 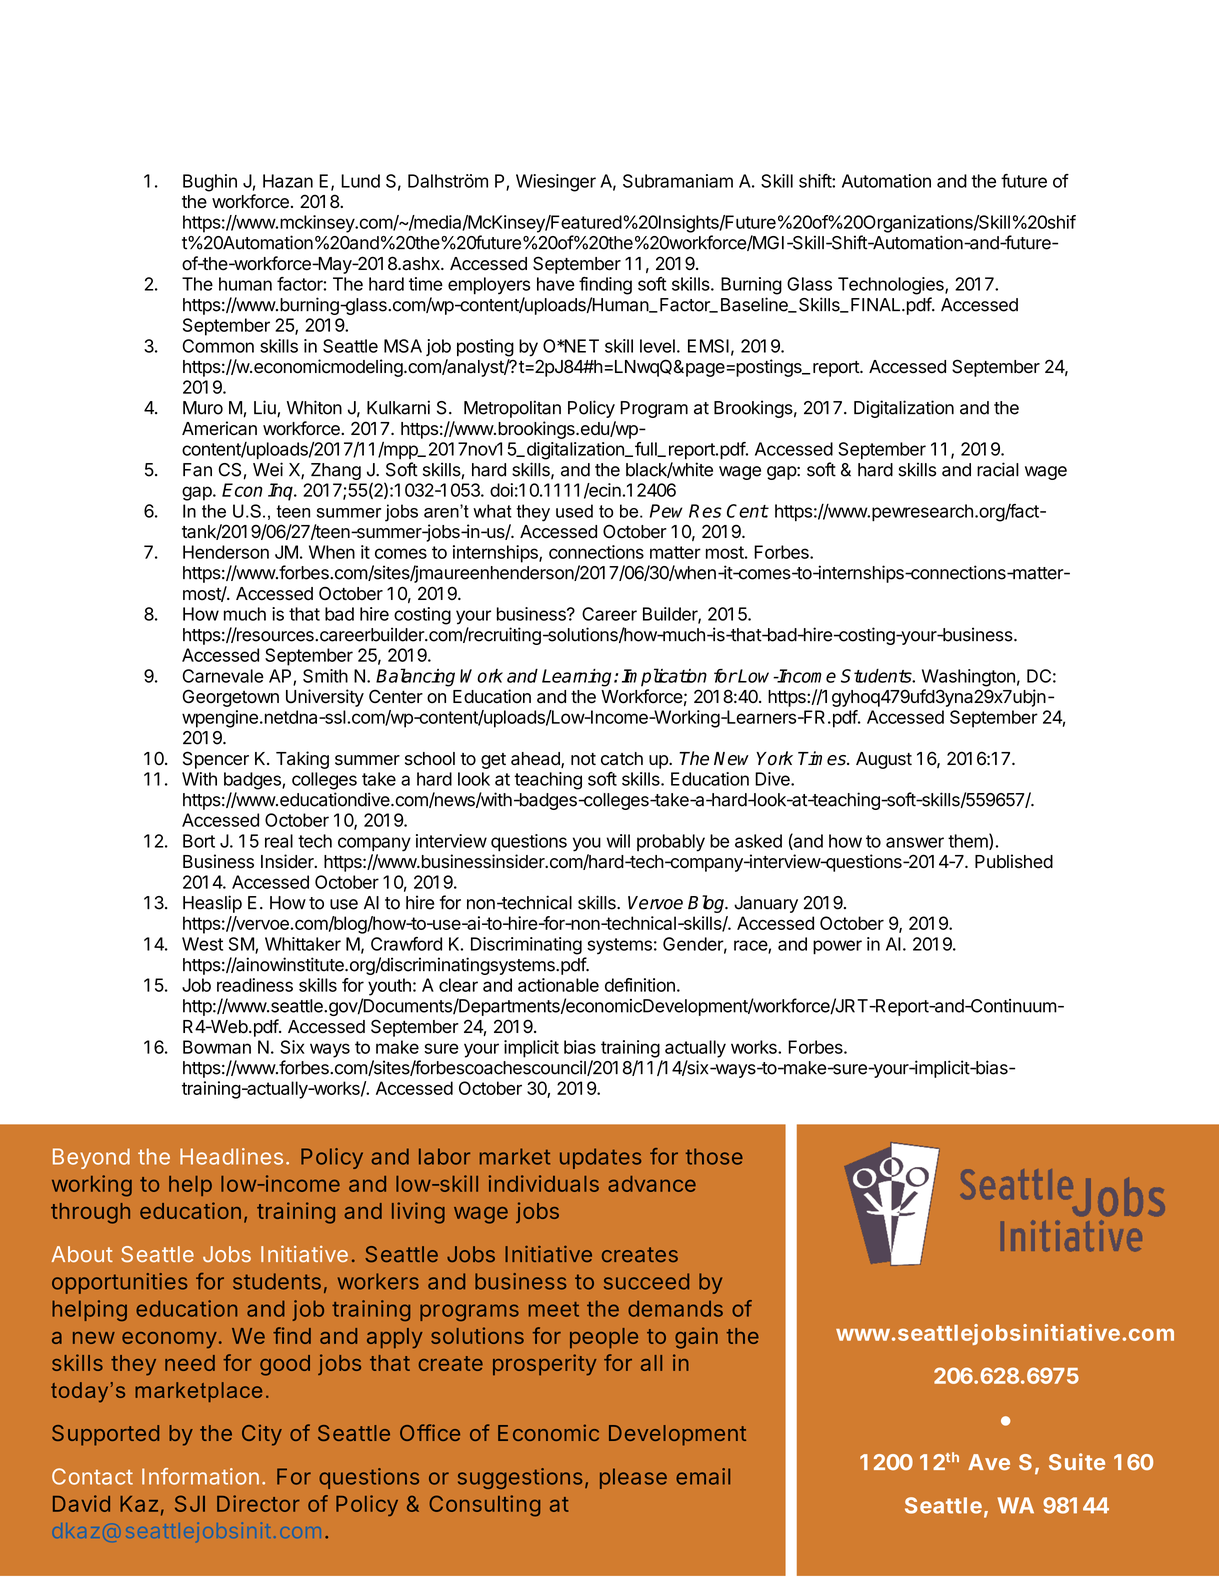 I want to click on updates, so click(x=600, y=1158).
